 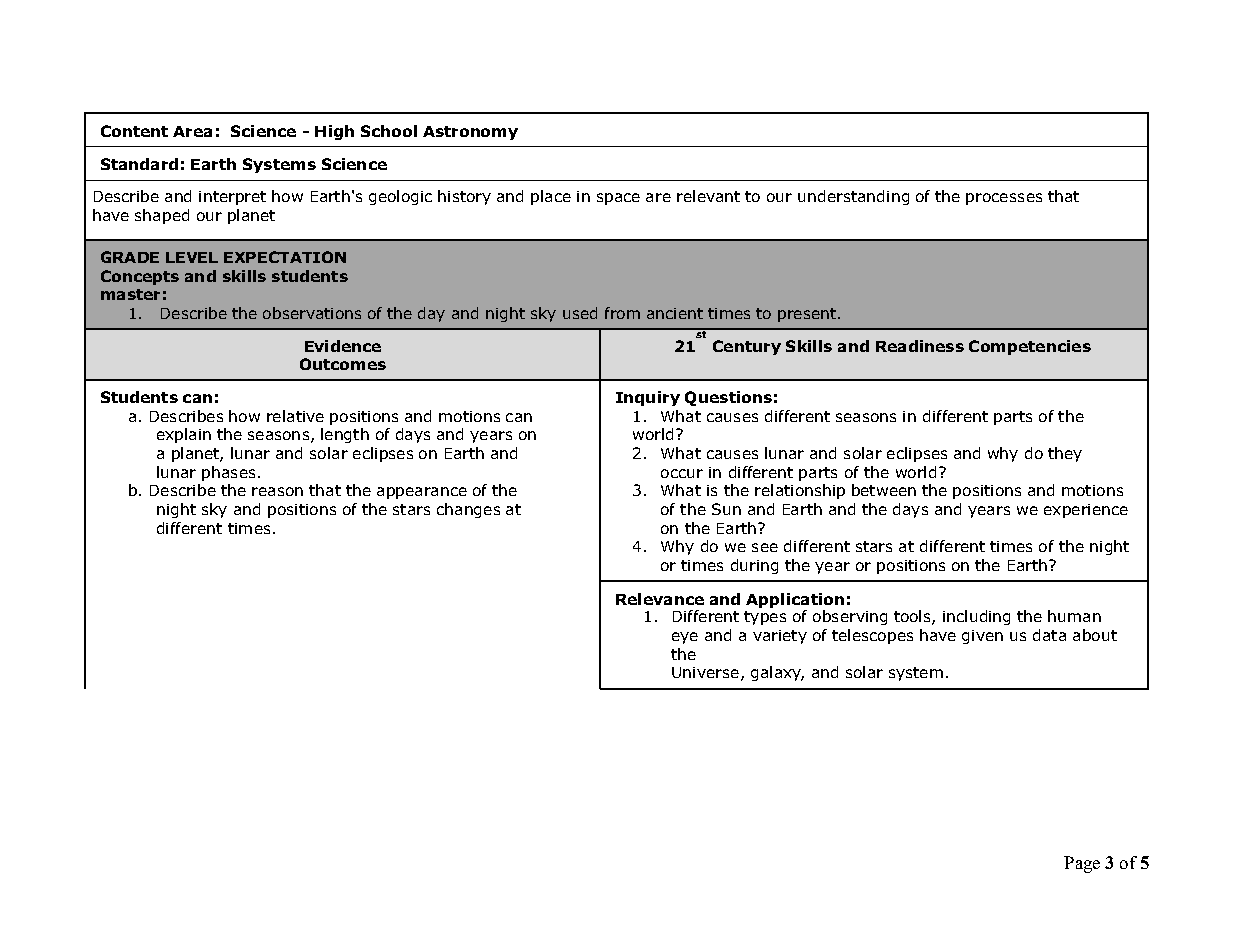 What do you see at coordinates (982, 637) in the page?
I see `given` at bounding box center [982, 637].
